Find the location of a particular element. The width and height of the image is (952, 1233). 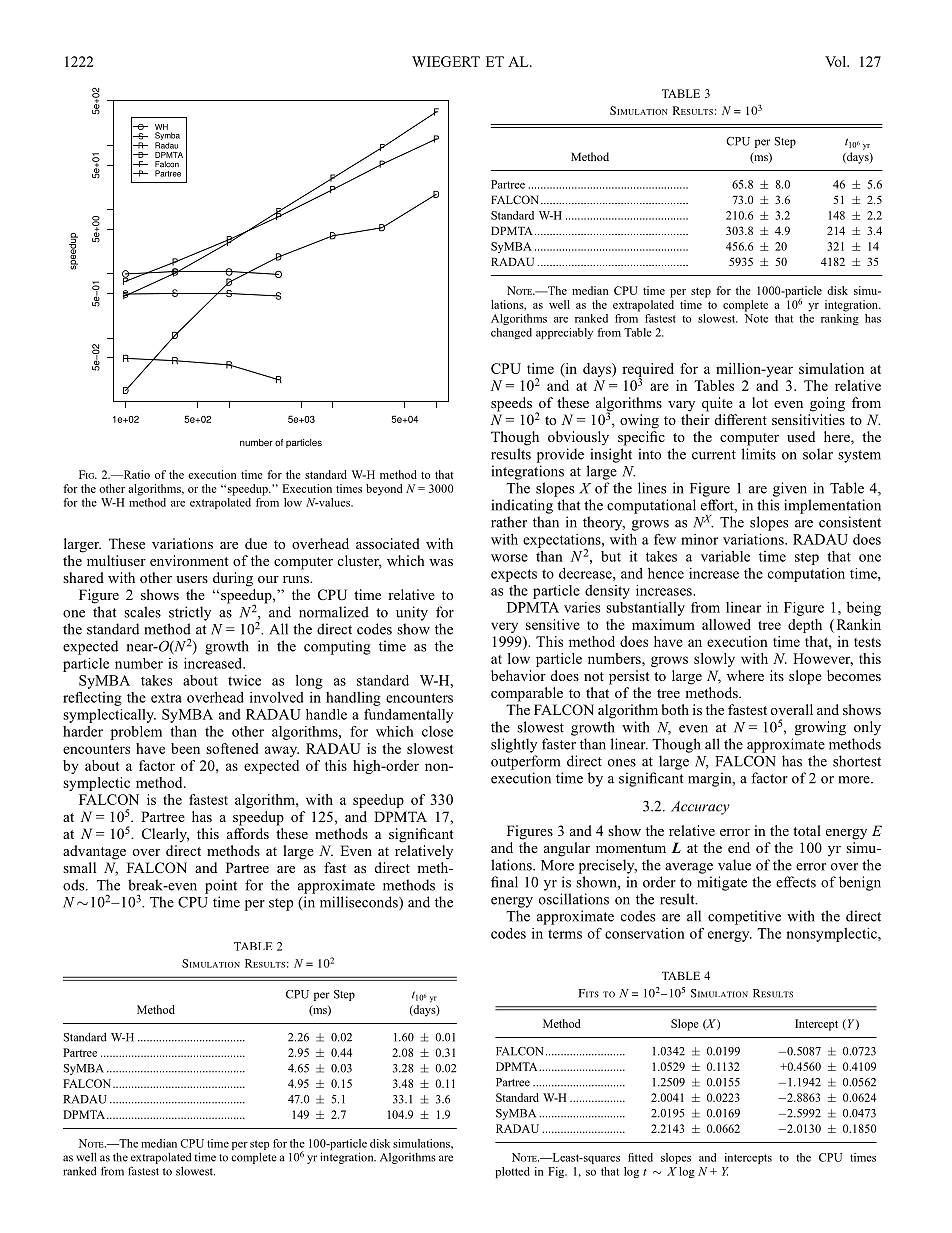

plotted is located at coordinates (512, 1172).
